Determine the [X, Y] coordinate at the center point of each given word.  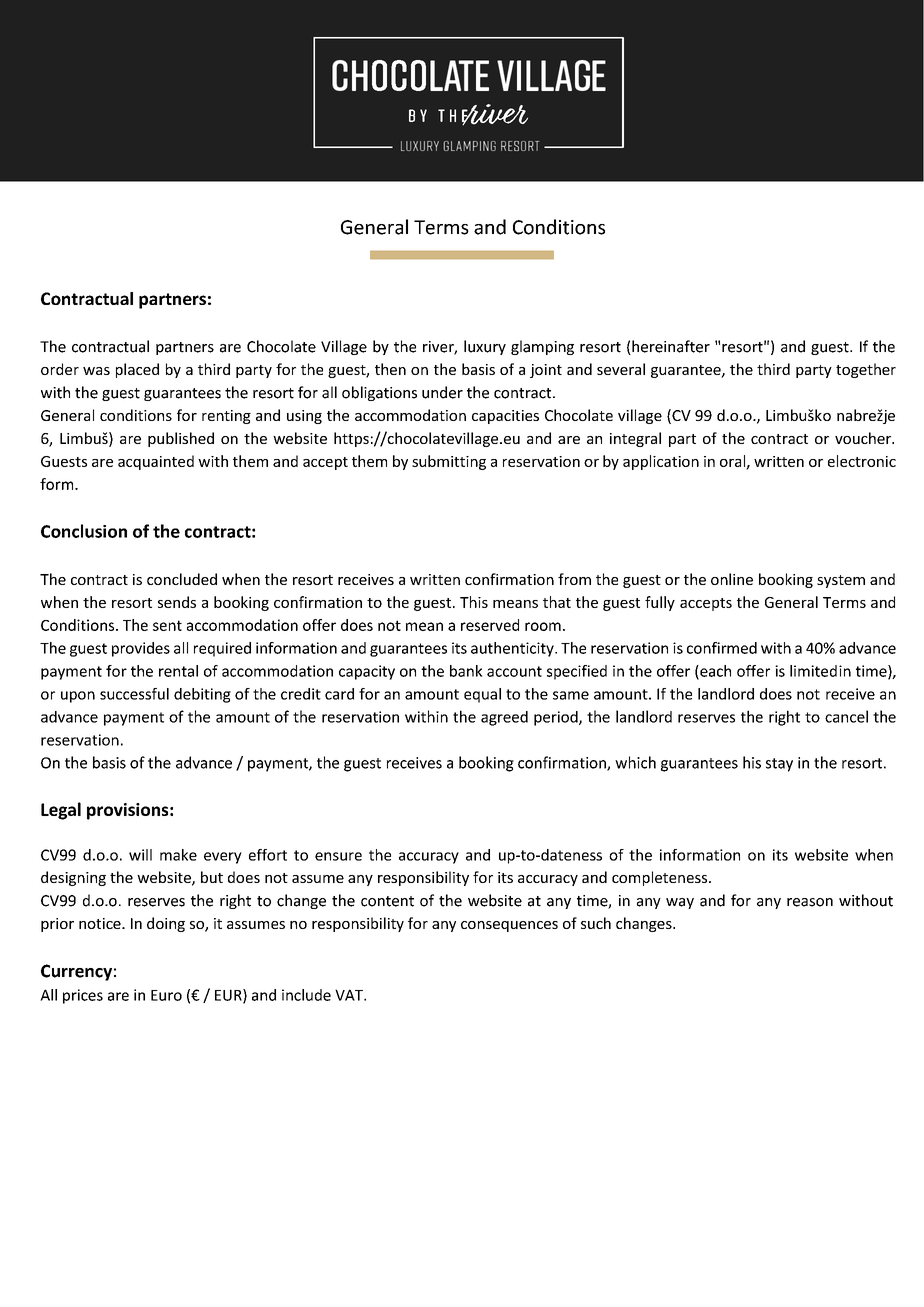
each [714, 672]
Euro [166, 995]
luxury [485, 347]
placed [137, 370]
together [866, 370]
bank [466, 671]
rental [178, 671]
